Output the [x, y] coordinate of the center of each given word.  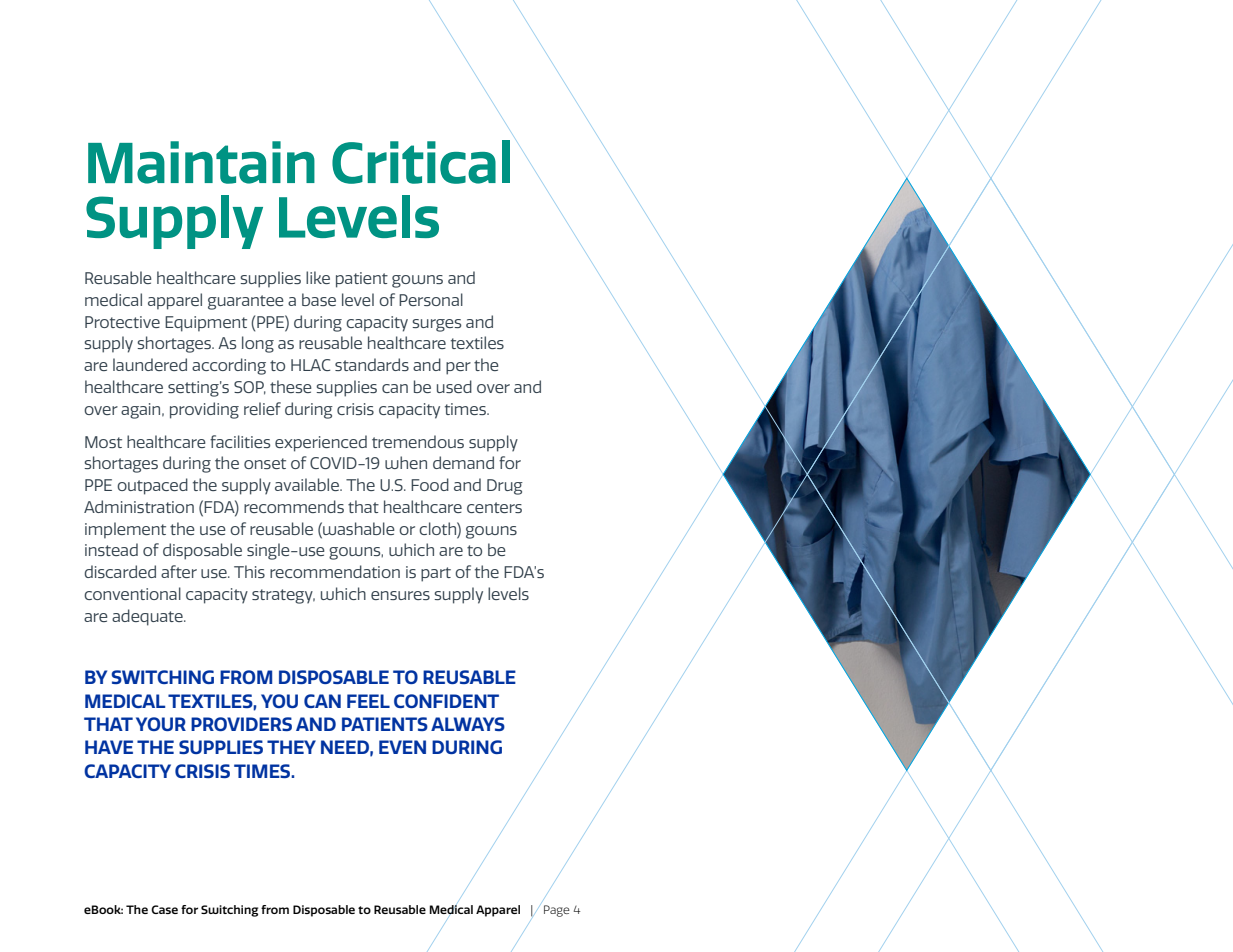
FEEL [368, 701]
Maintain [201, 162]
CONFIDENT [446, 701]
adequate [148, 617]
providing [204, 410]
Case [164, 909]
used [454, 386]
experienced [321, 443]
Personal [431, 299]
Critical [421, 162]
